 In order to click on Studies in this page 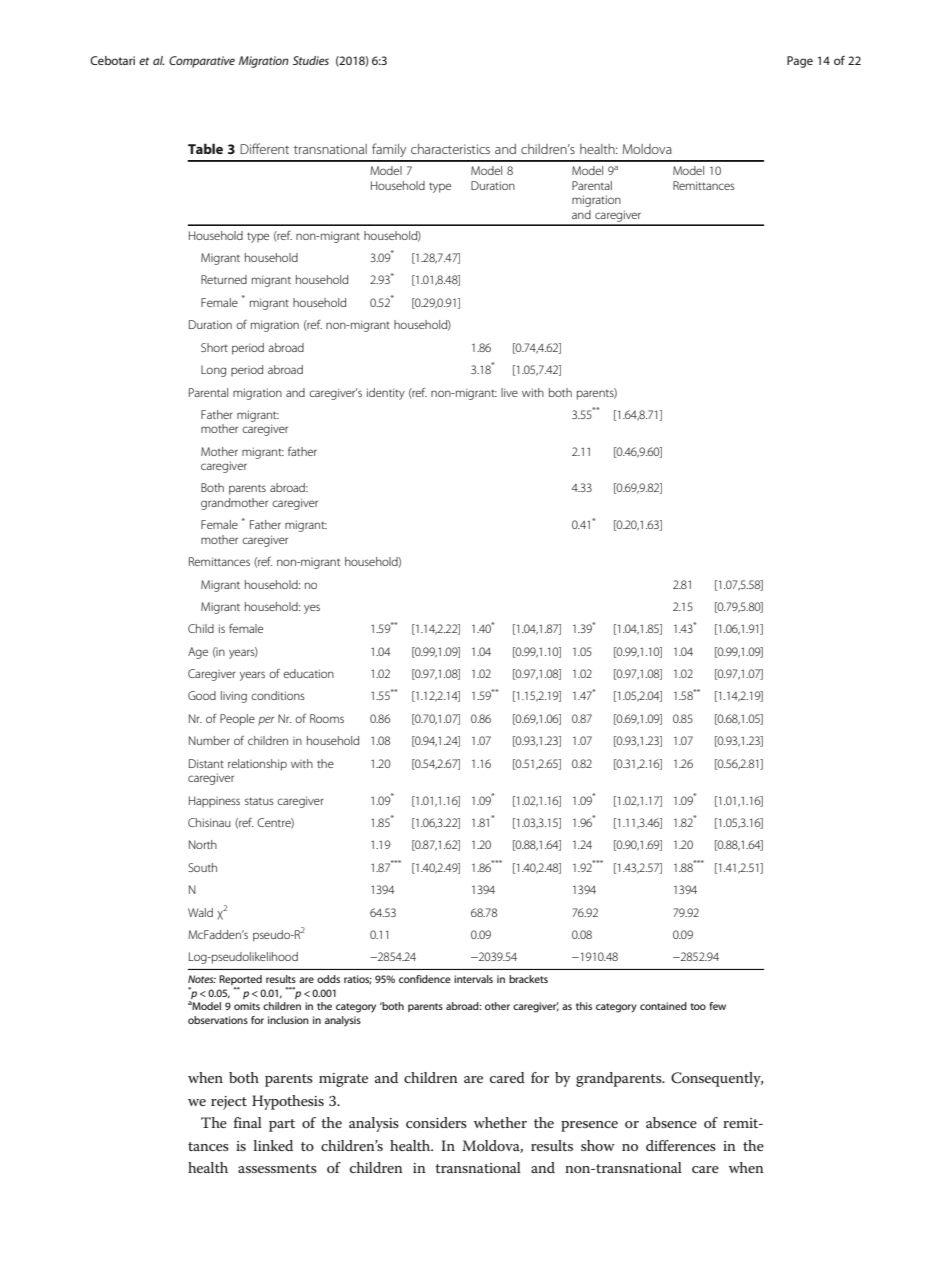, I will do `click(311, 60)`.
